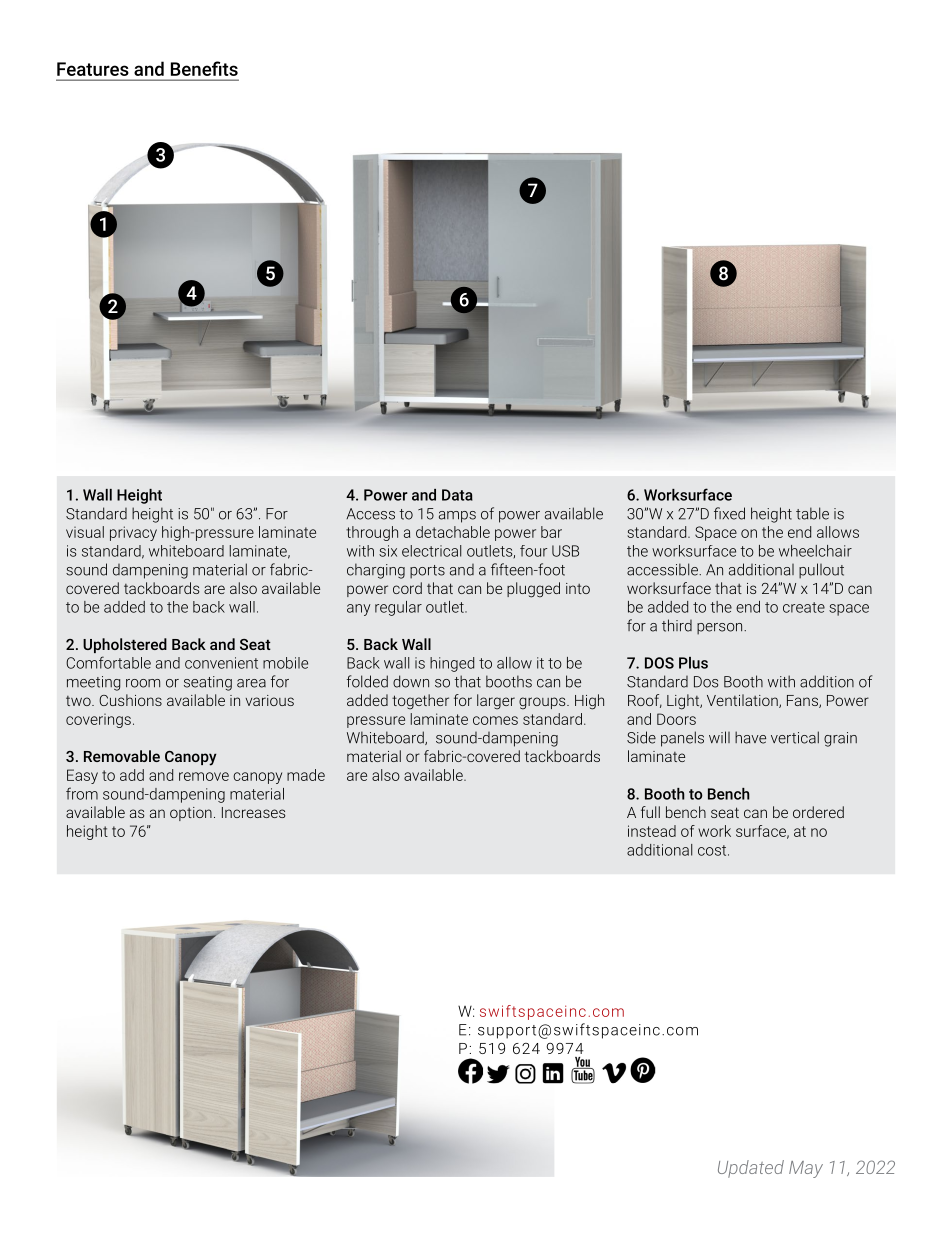 The width and height of the screenshot is (952, 1233). I want to click on wheelchair, so click(815, 551).
